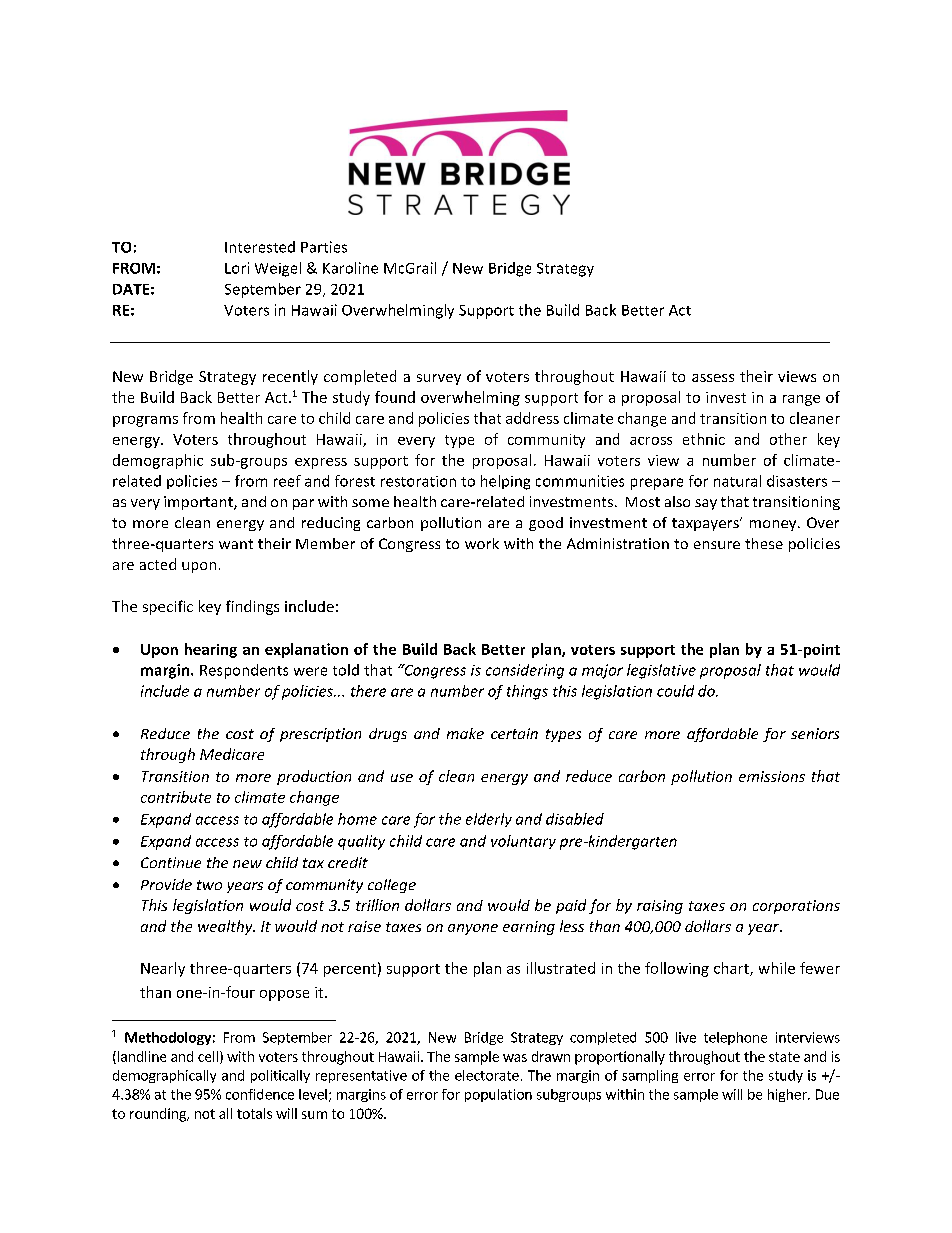  I want to click on Respondents, so click(244, 671).
